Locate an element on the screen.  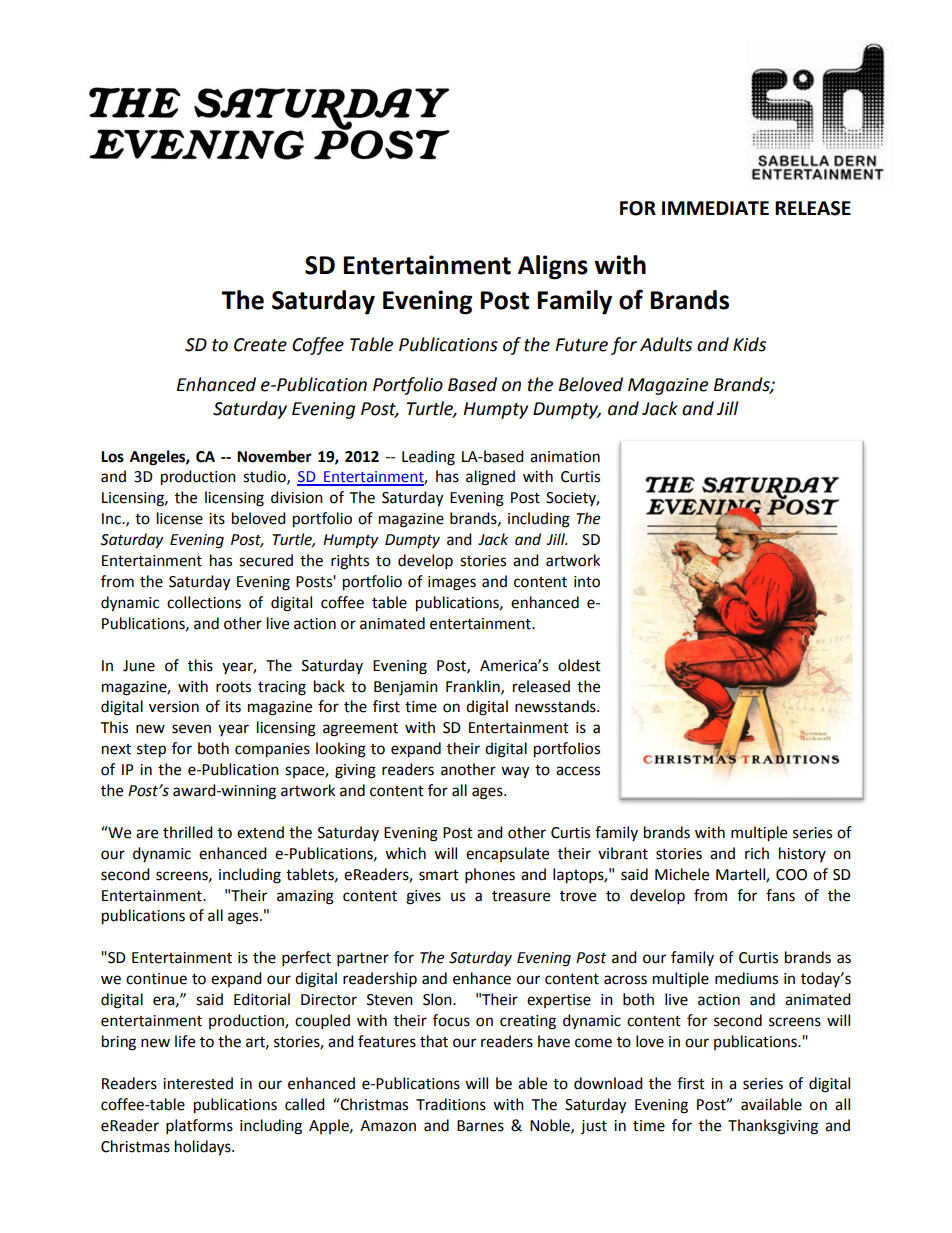
oldest is located at coordinates (579, 665).
